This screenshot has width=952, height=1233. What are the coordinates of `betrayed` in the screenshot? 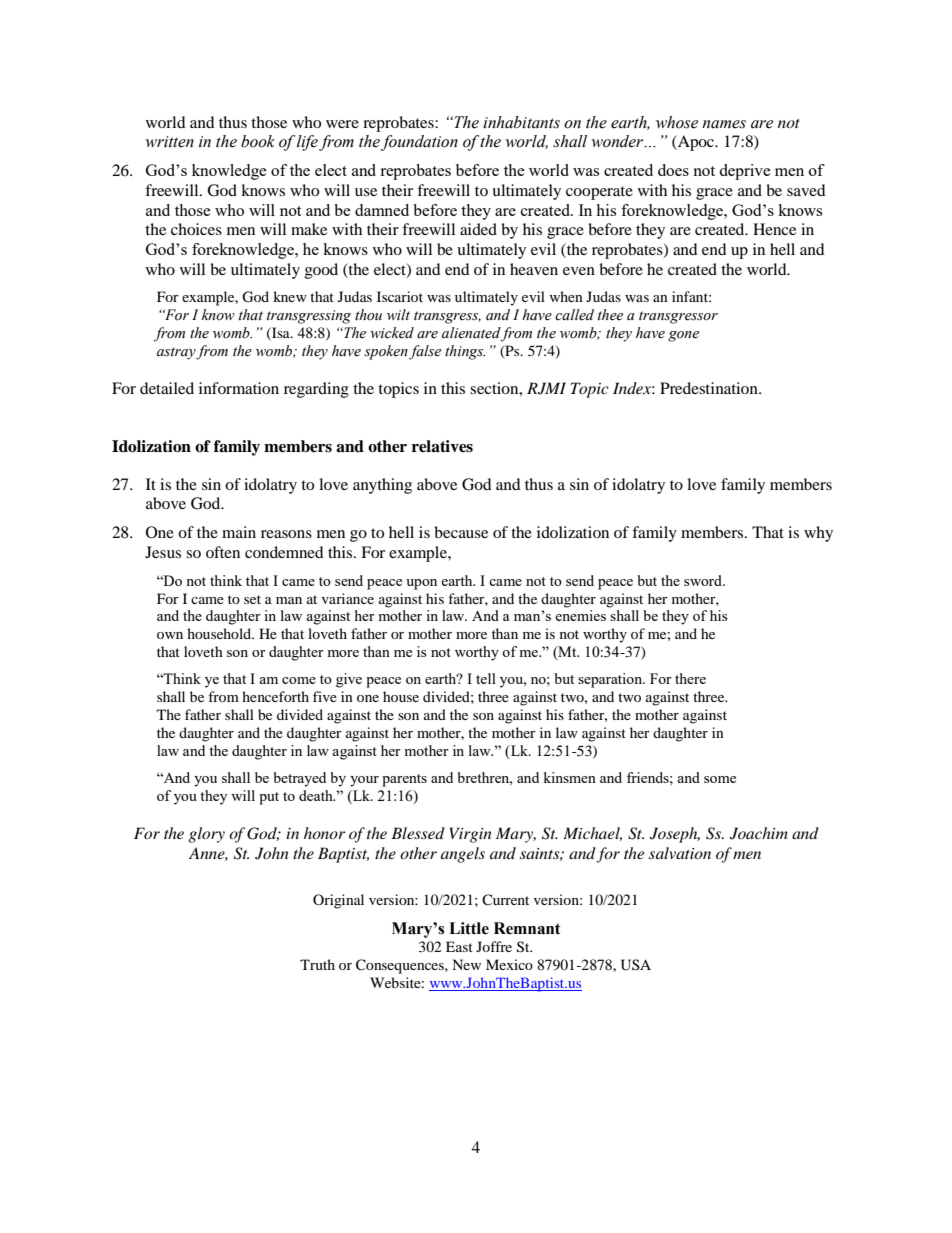 It's located at (300, 779).
